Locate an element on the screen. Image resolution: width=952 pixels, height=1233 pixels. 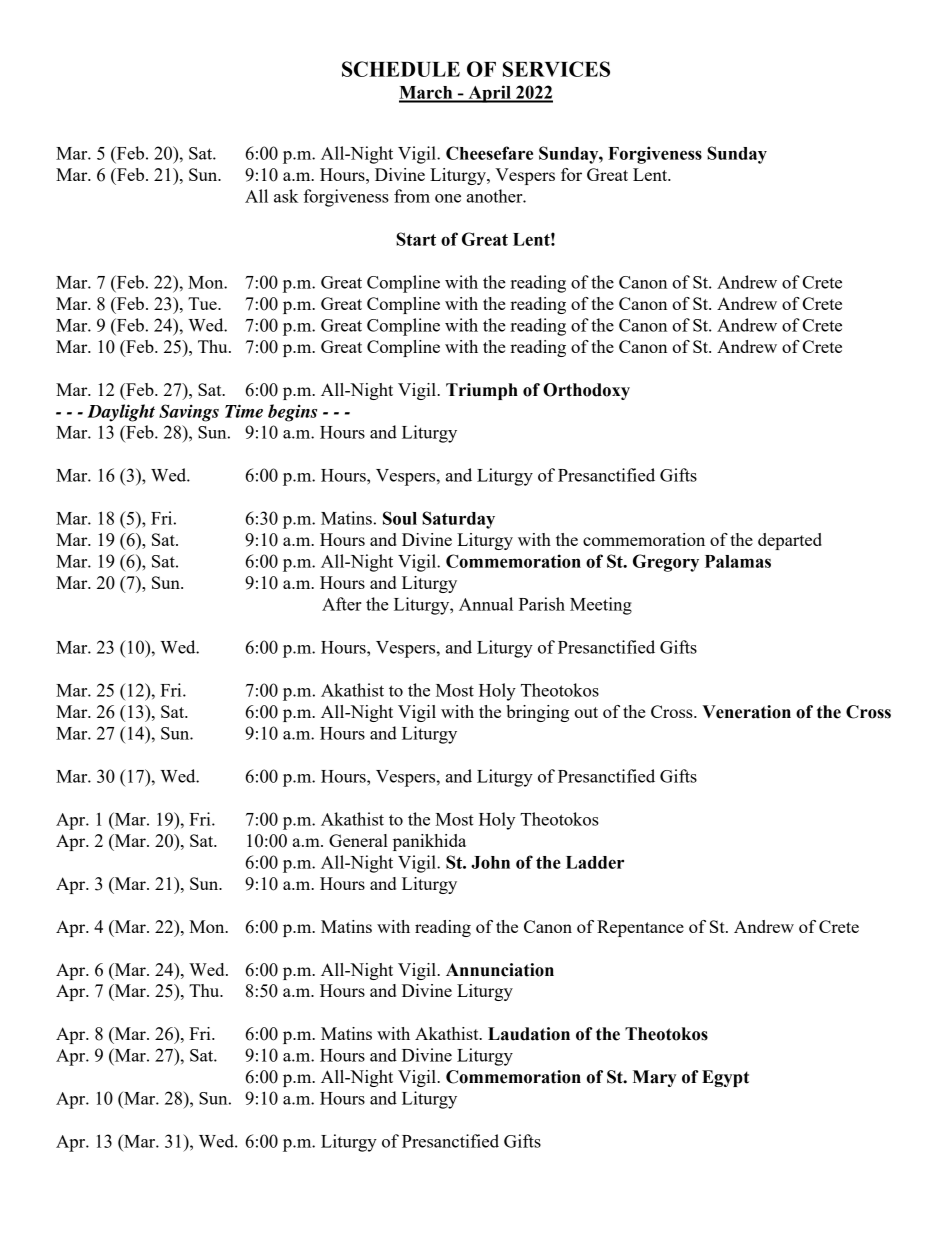
SCHEDULE is located at coordinates (401, 69).
